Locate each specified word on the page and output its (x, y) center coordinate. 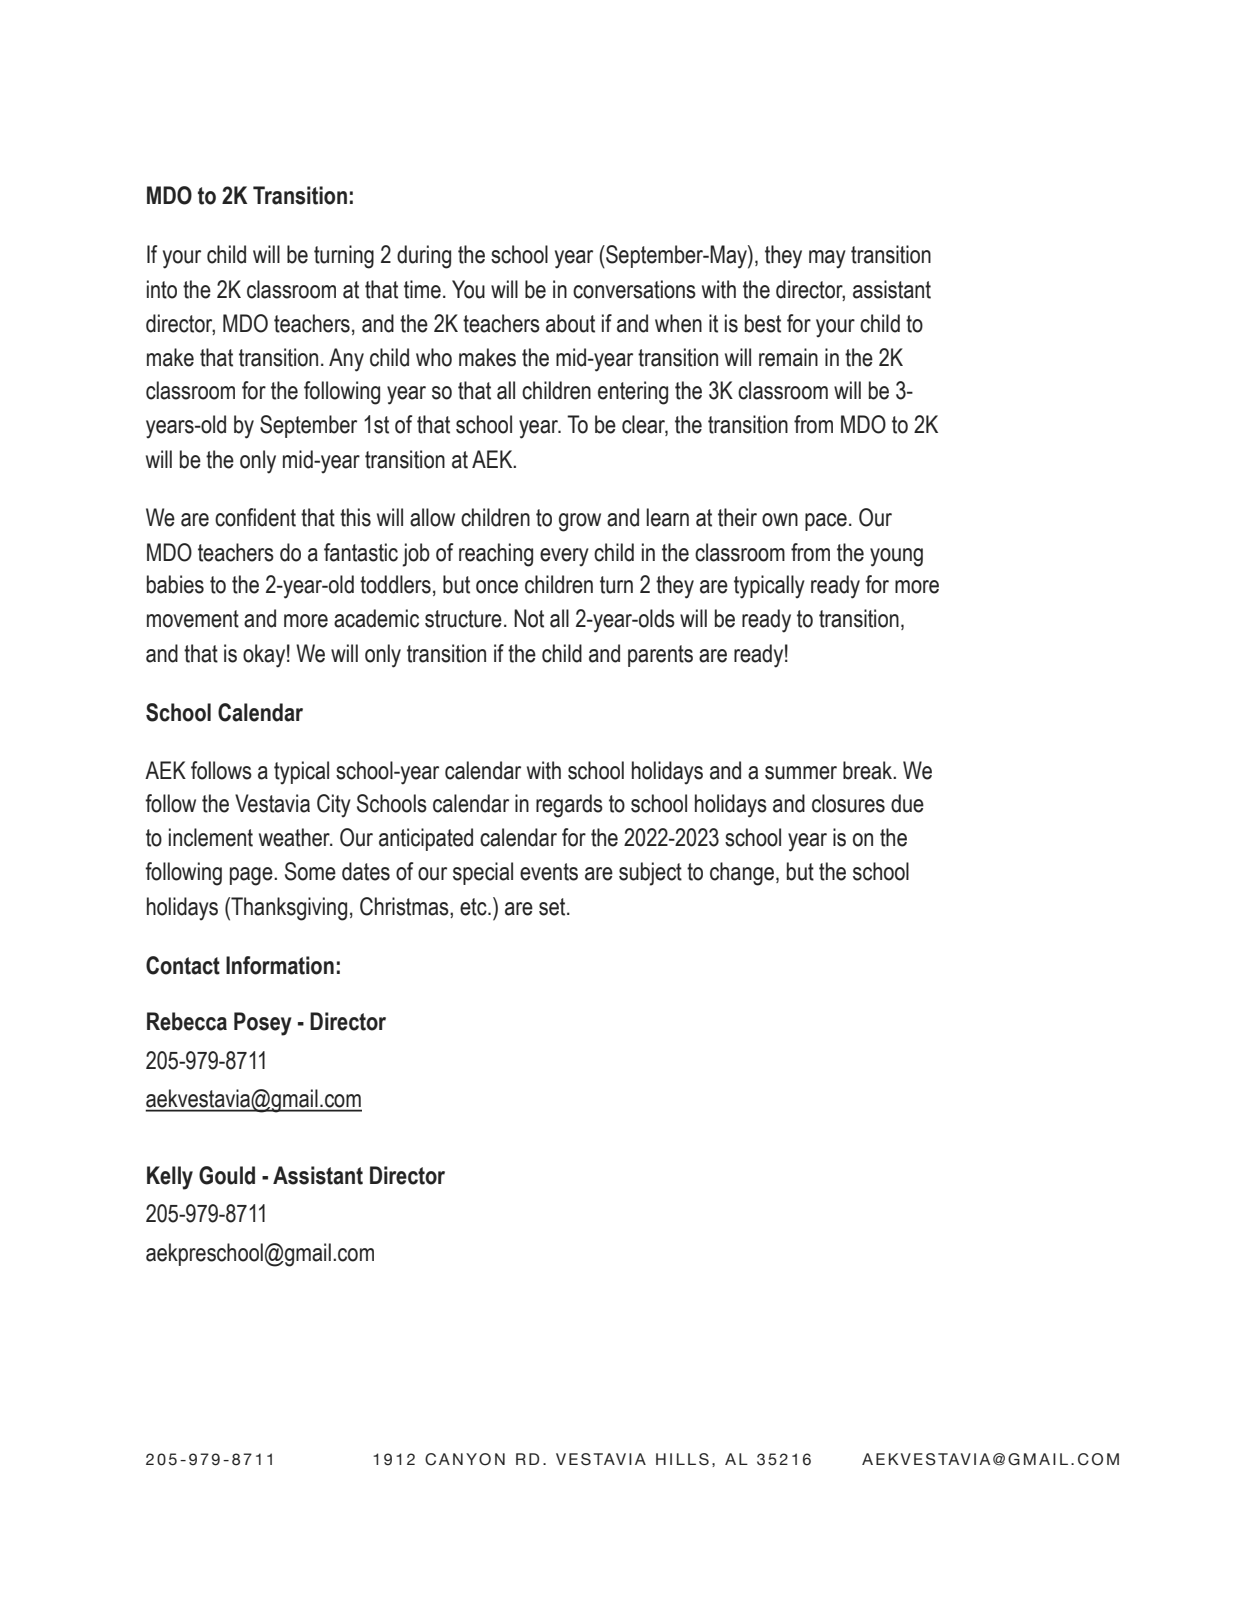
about (570, 323)
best (763, 323)
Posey (263, 1024)
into (162, 289)
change (743, 874)
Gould (227, 1175)
